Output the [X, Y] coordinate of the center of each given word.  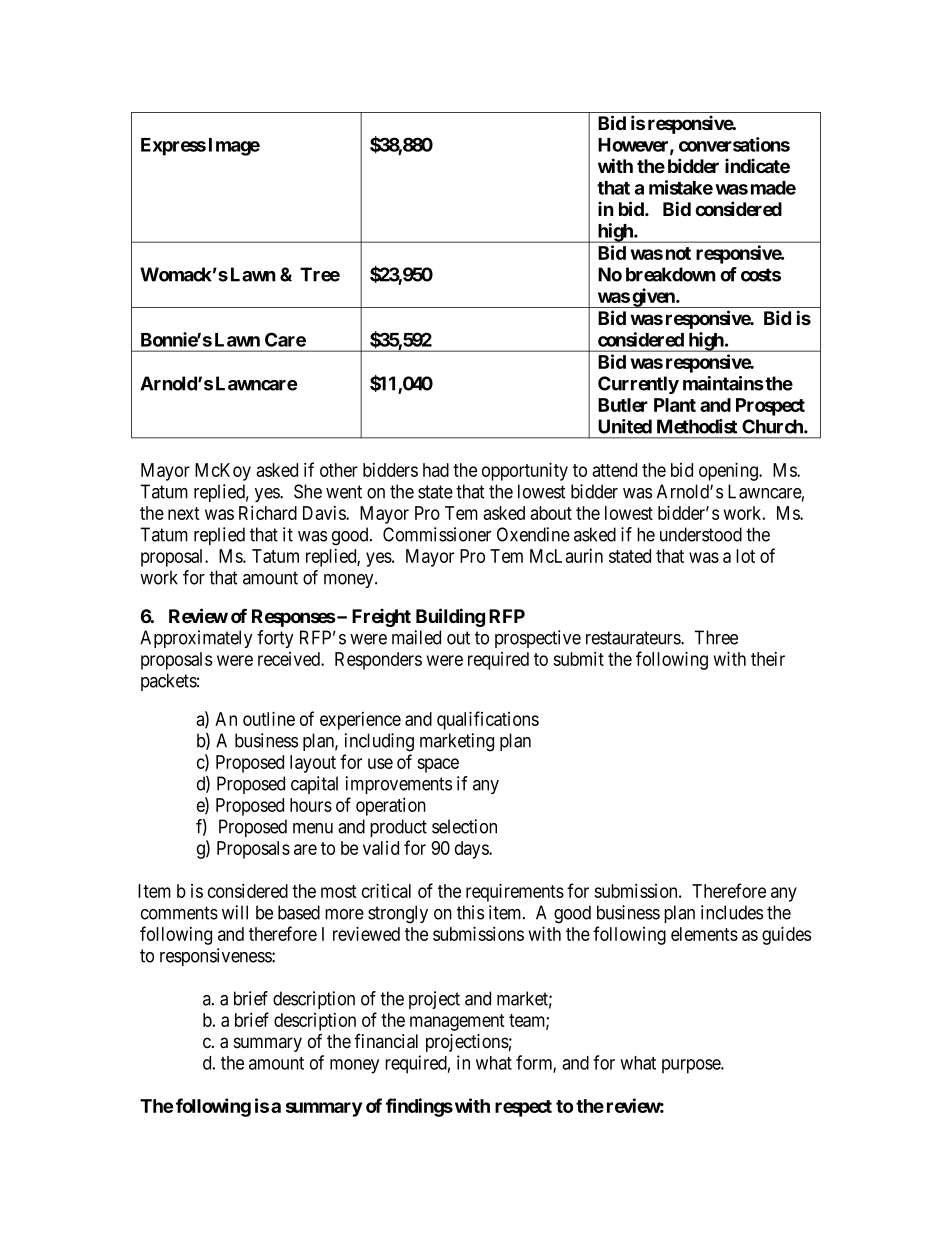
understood [701, 534]
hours [311, 805]
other [339, 470]
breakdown [671, 274]
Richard [268, 512]
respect [523, 1108]
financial [386, 1041]
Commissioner [437, 534]
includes [732, 912]
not [678, 253]
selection [464, 826]
